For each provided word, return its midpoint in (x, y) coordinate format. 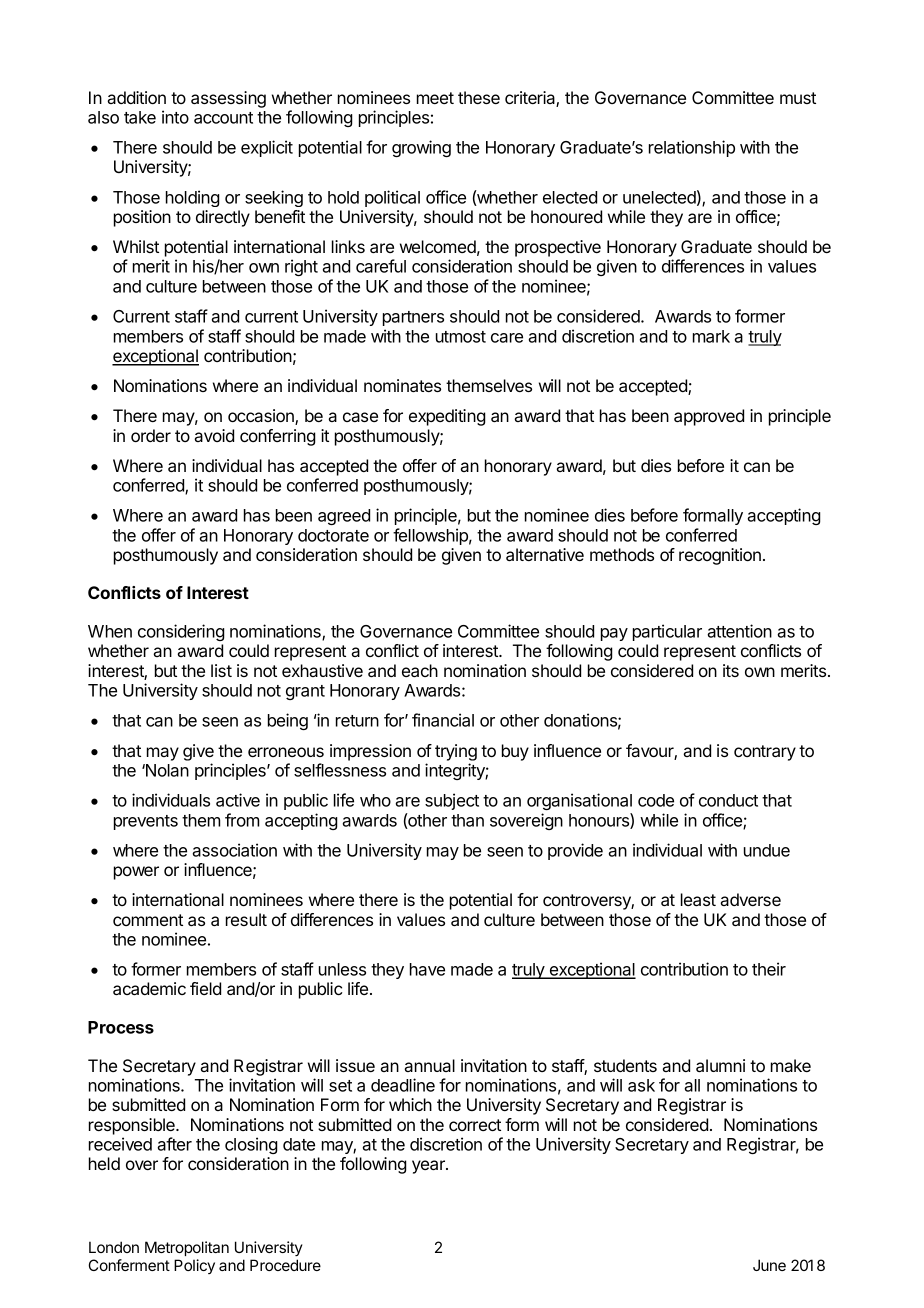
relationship (692, 148)
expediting (447, 417)
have (427, 969)
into (175, 117)
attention (739, 631)
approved (709, 417)
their (769, 969)
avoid (214, 435)
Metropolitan (187, 1248)
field (205, 988)
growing (421, 148)
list (221, 670)
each (420, 670)
